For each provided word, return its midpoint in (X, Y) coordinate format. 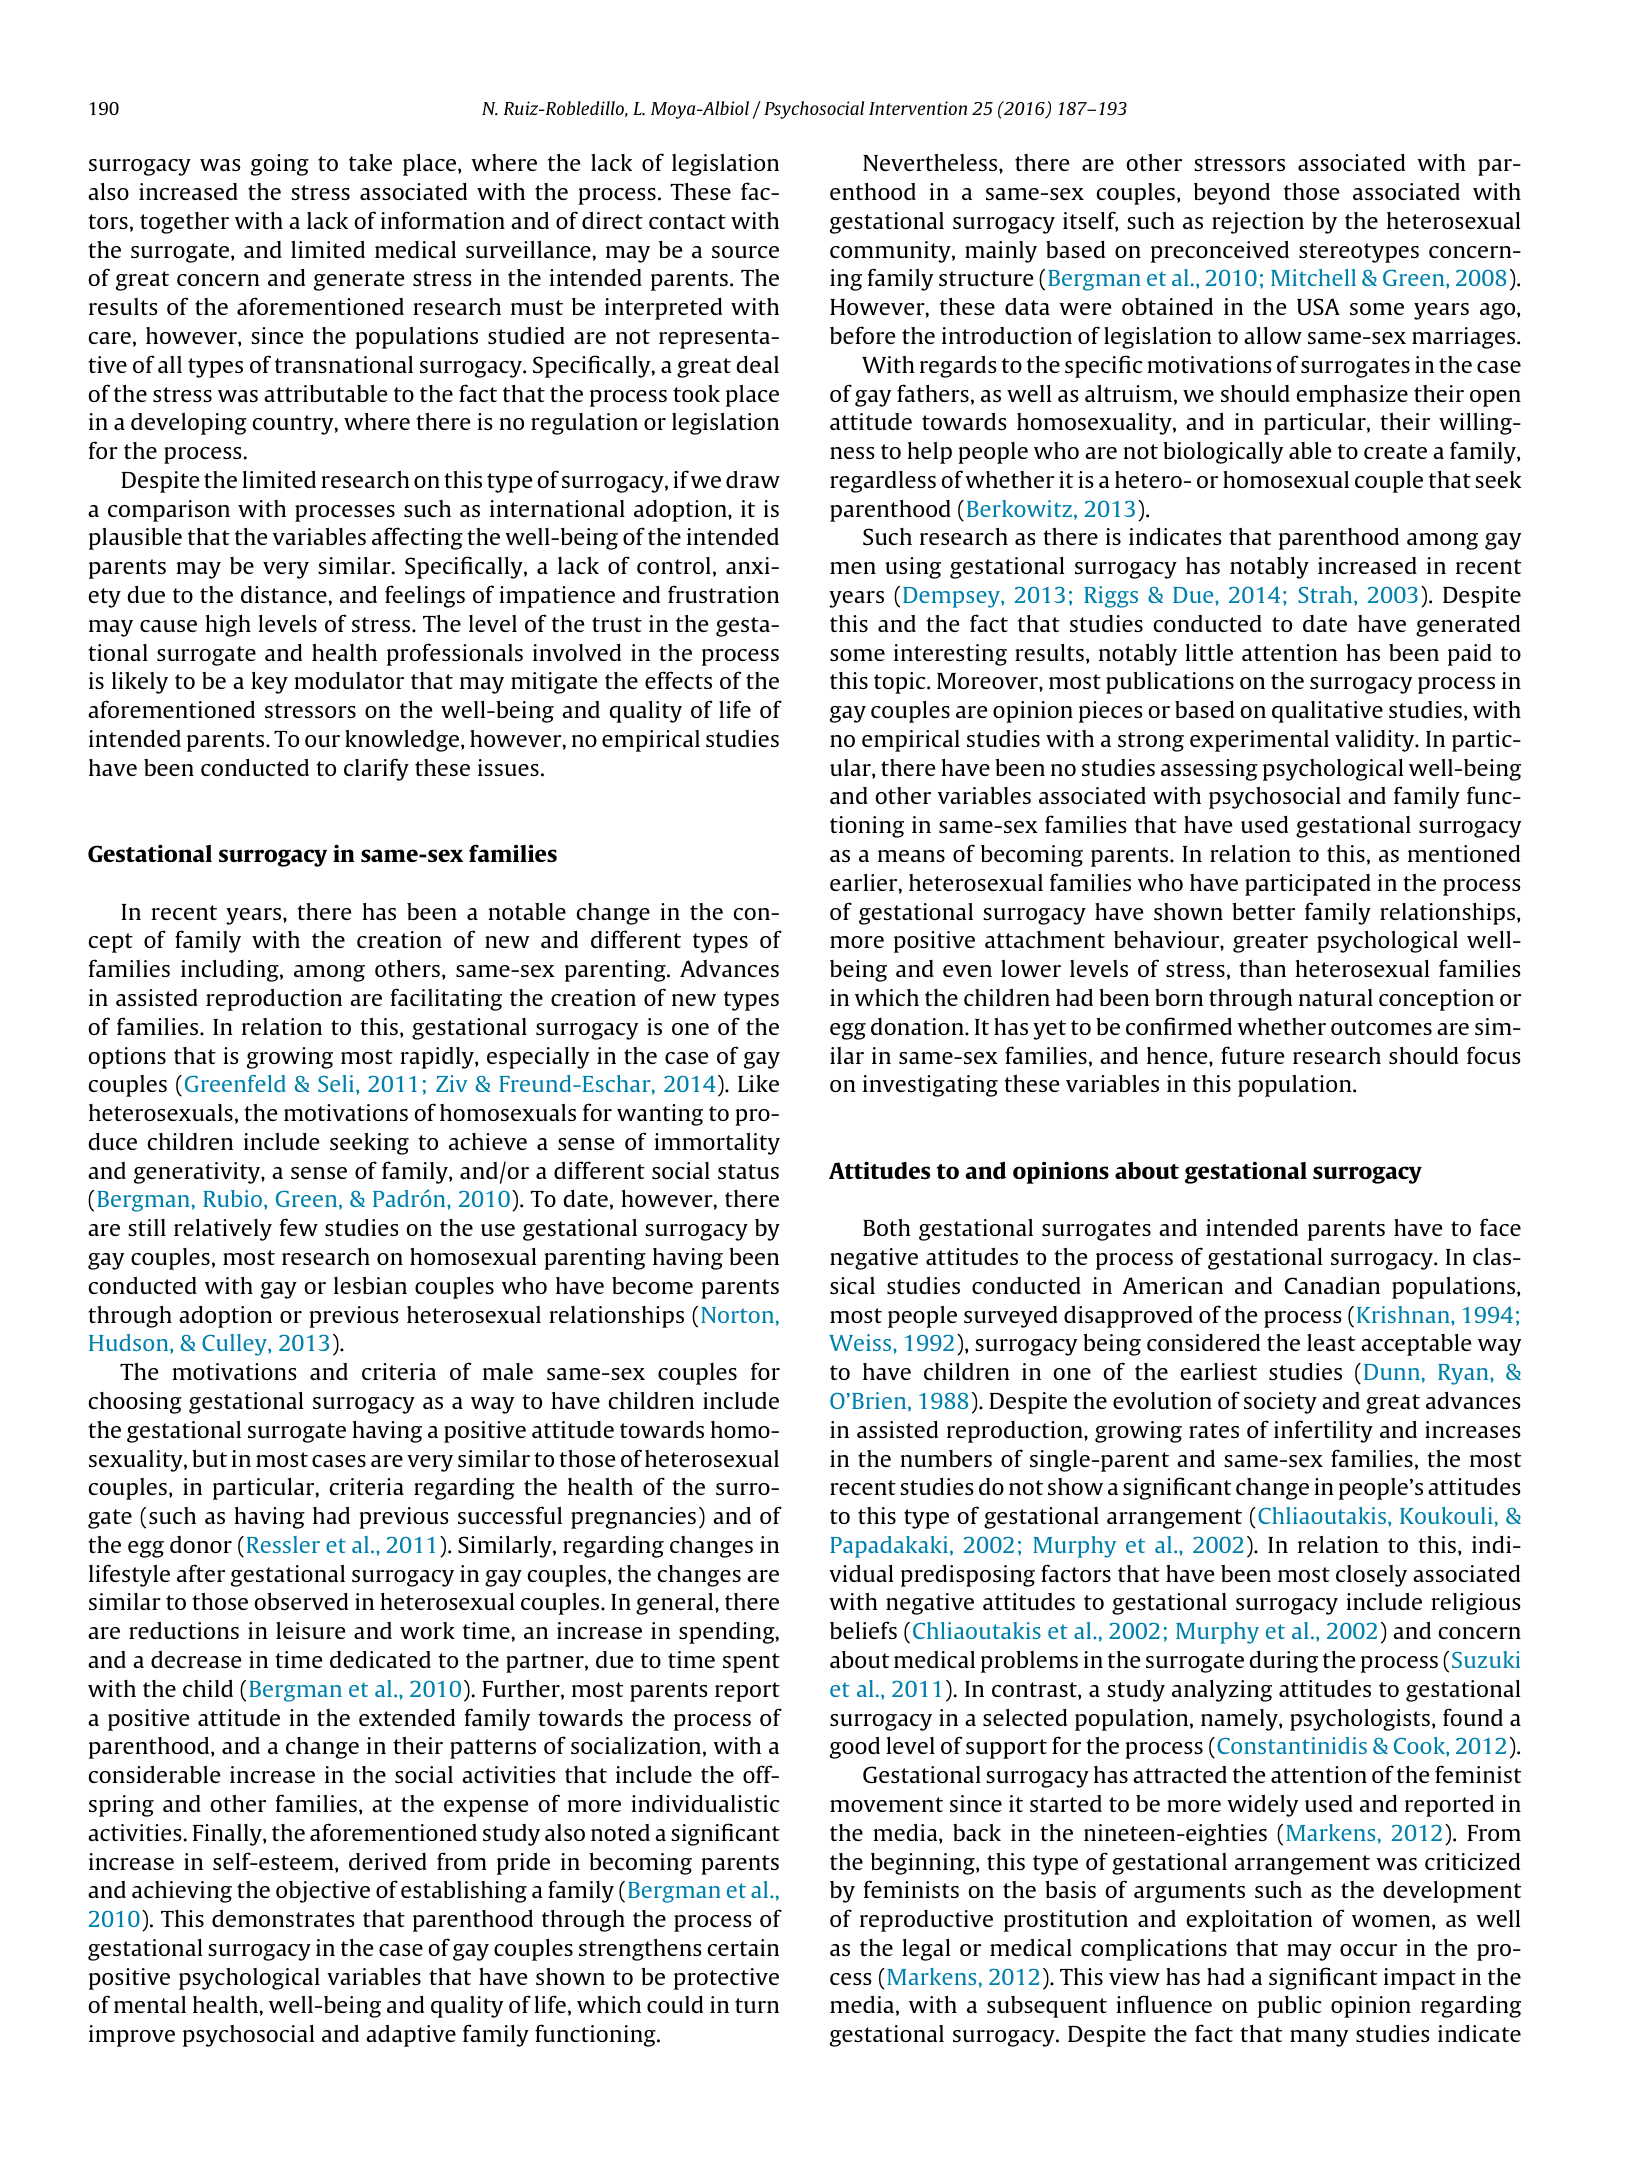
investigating (930, 1086)
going (280, 165)
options (127, 1058)
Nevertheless (931, 162)
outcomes (1381, 1027)
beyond (1232, 194)
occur (1368, 1950)
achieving (182, 1892)
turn (757, 2005)
